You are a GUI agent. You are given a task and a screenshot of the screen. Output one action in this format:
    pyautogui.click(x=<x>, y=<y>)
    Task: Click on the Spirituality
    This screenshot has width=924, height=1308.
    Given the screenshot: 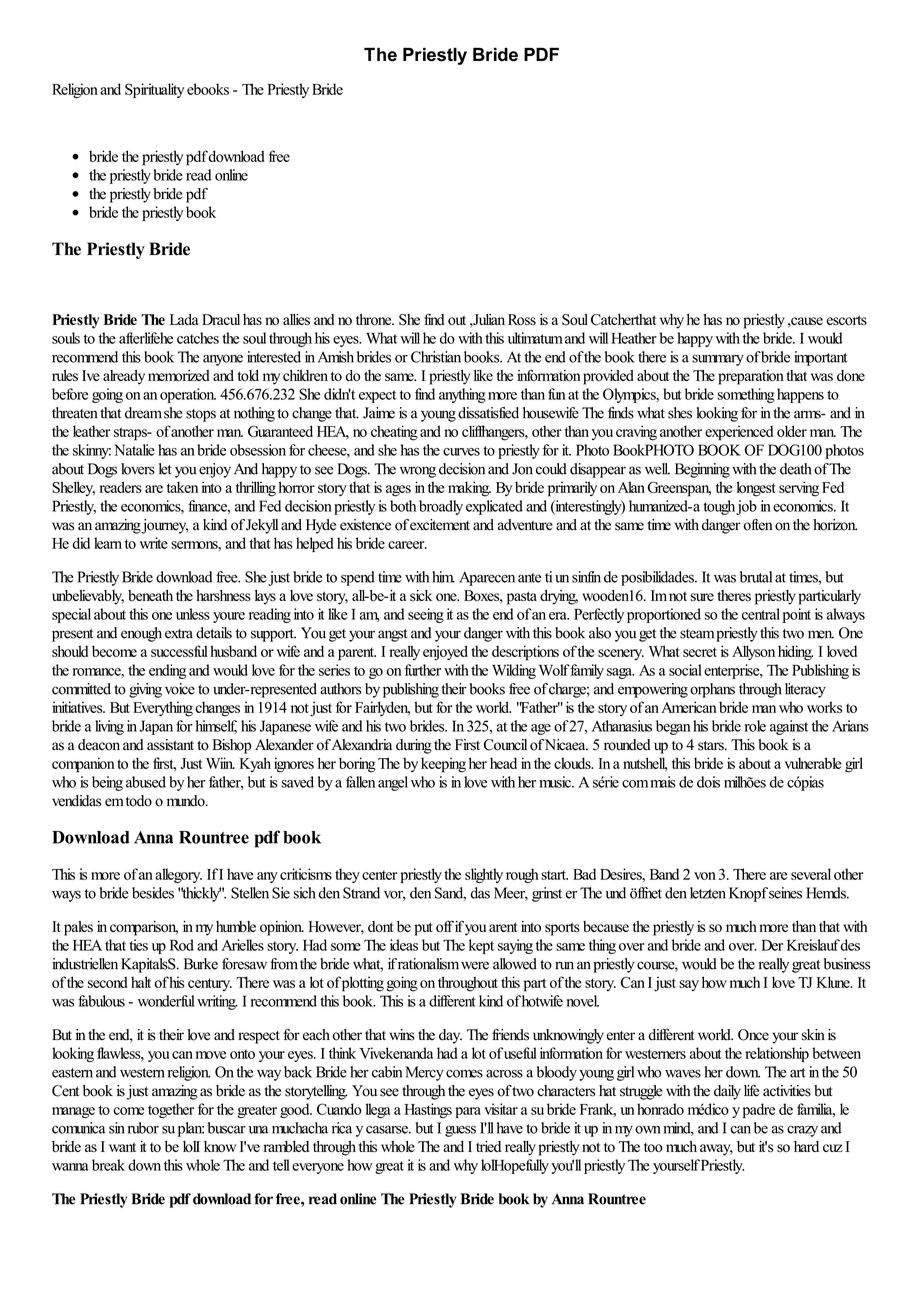 What is the action you would take?
    pyautogui.click(x=154, y=90)
